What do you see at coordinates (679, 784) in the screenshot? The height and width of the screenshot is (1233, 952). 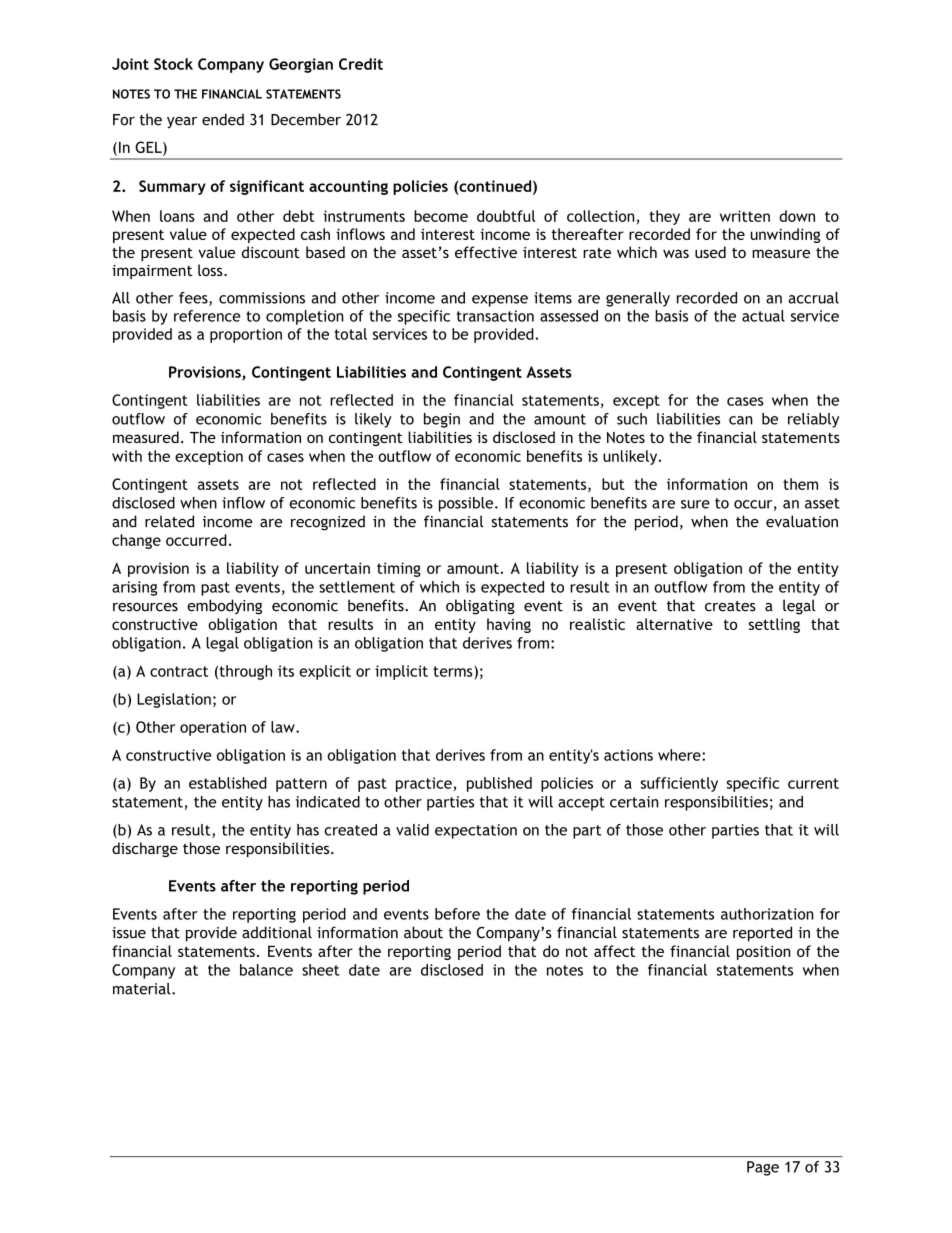 I see `sufficiently` at bounding box center [679, 784].
